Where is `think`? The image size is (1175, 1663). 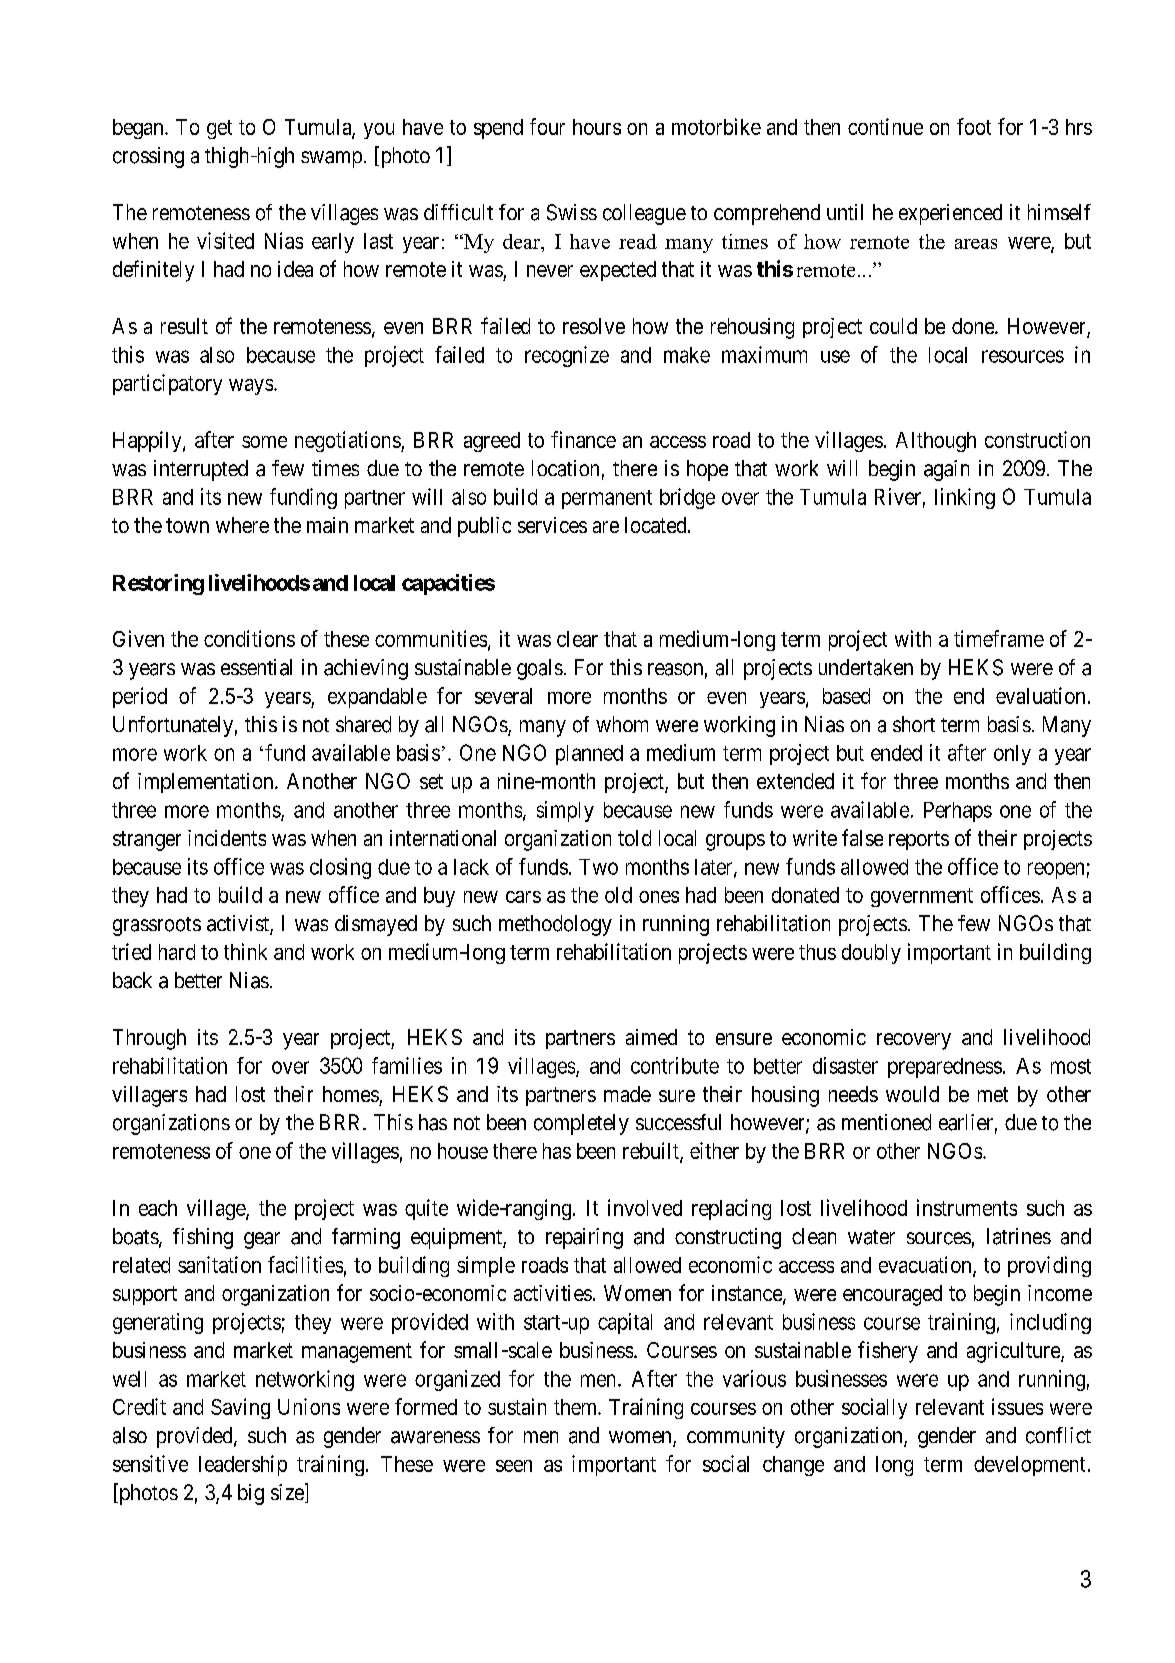 think is located at coordinates (245, 951).
